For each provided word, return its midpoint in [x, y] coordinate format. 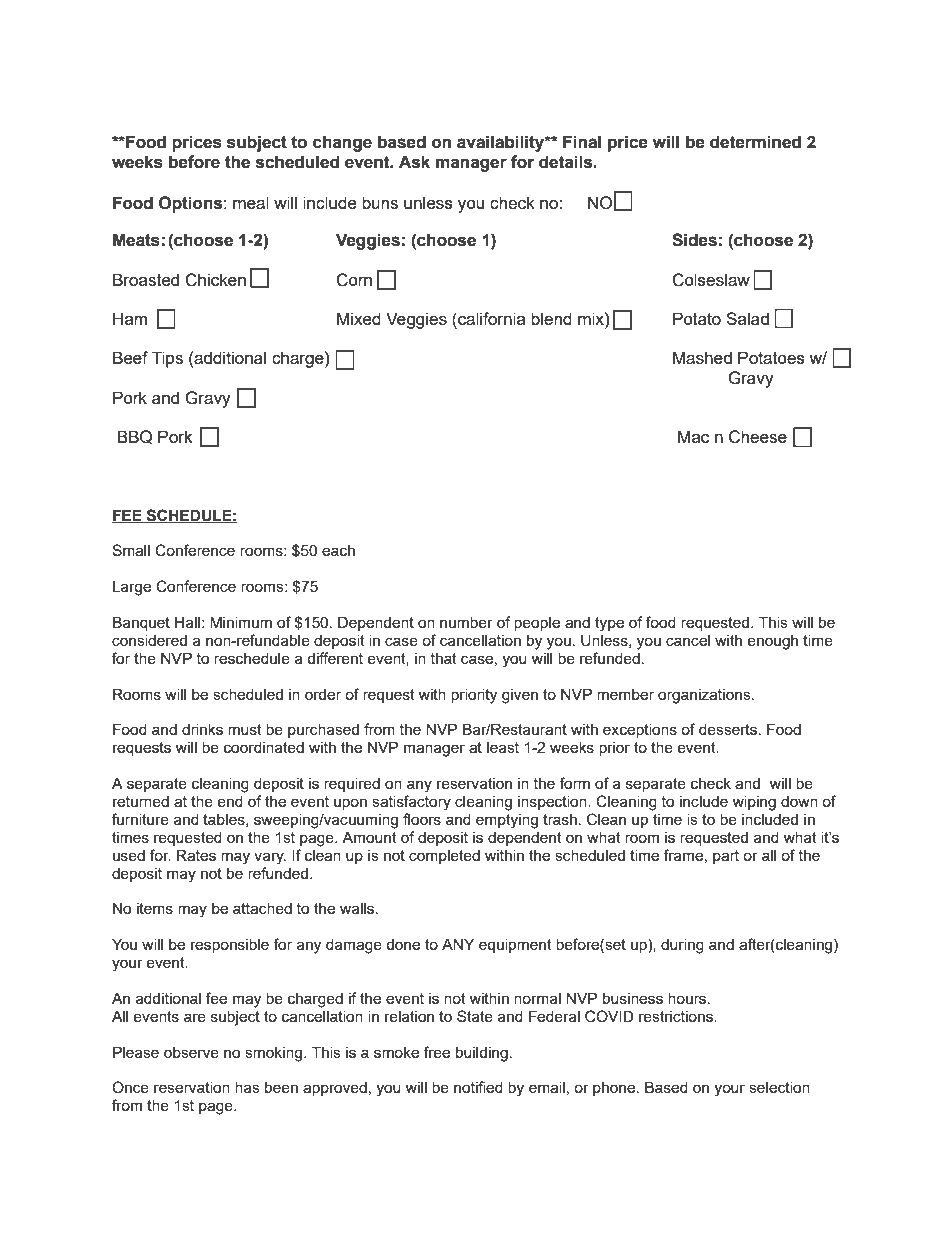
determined [755, 142]
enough [772, 642]
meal [251, 202]
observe [191, 1052]
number [466, 622]
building [482, 1054]
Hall [187, 622]
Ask [414, 162]
